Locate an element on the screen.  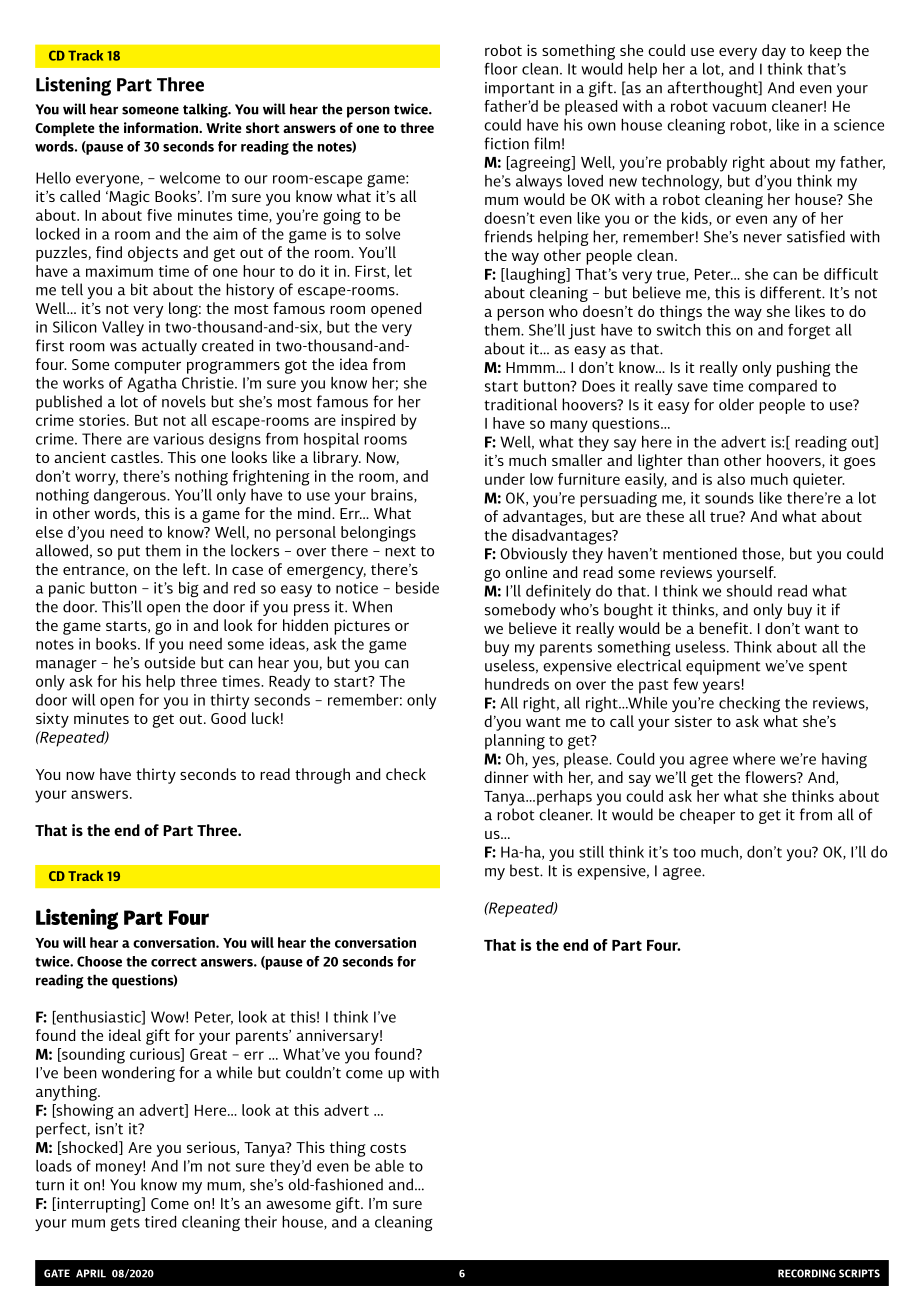
also is located at coordinates (731, 479).
